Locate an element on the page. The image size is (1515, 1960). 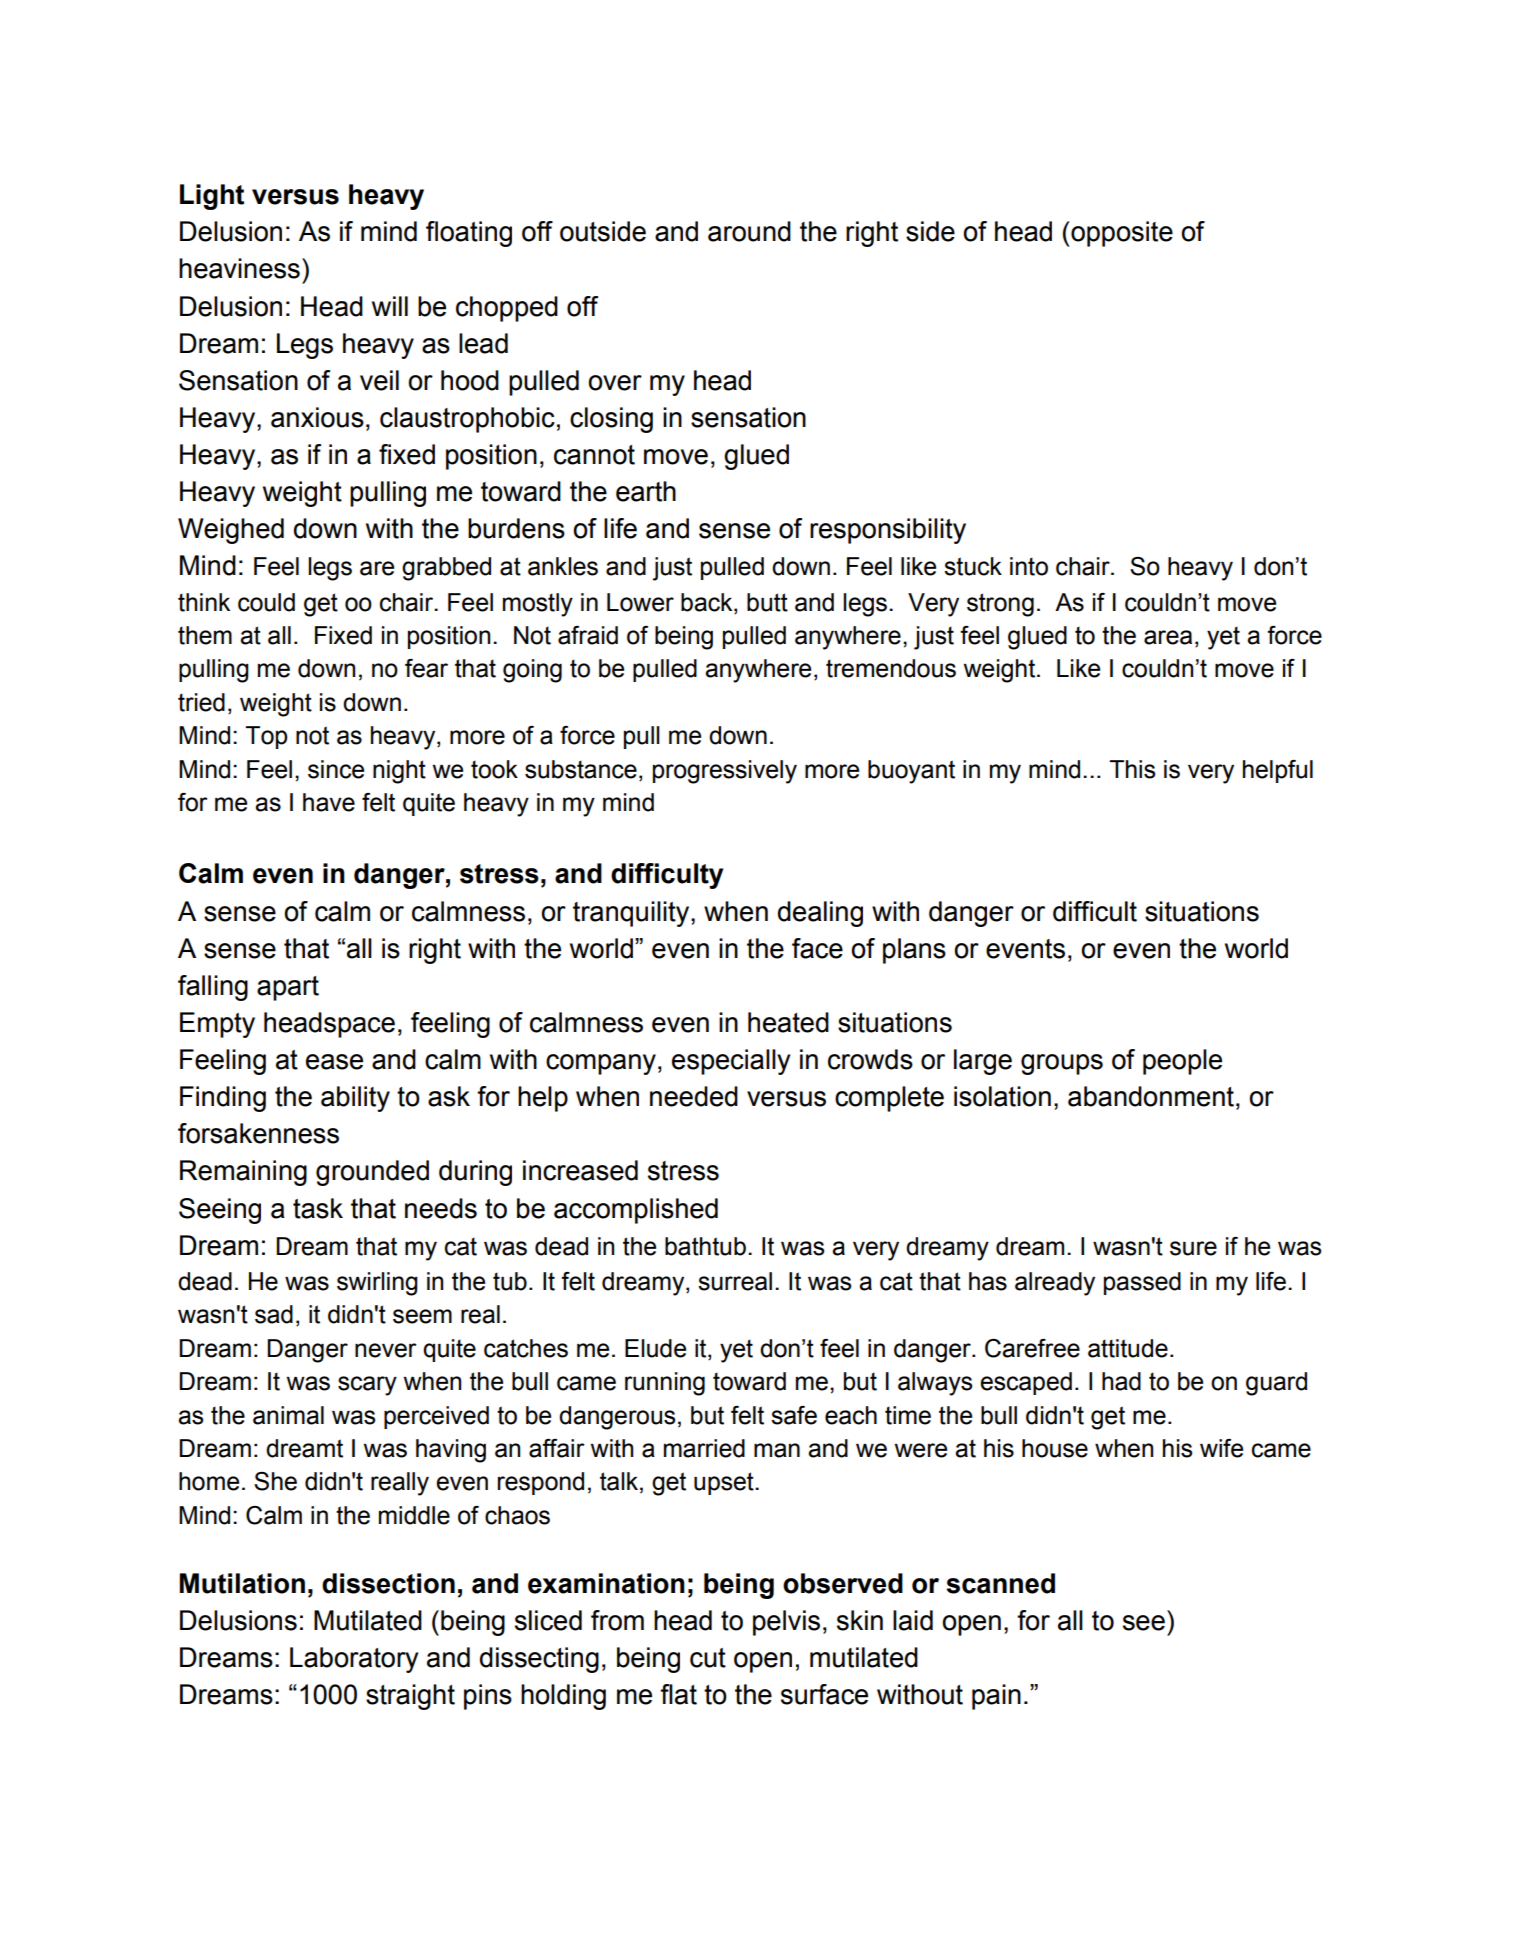
around is located at coordinates (749, 231).
